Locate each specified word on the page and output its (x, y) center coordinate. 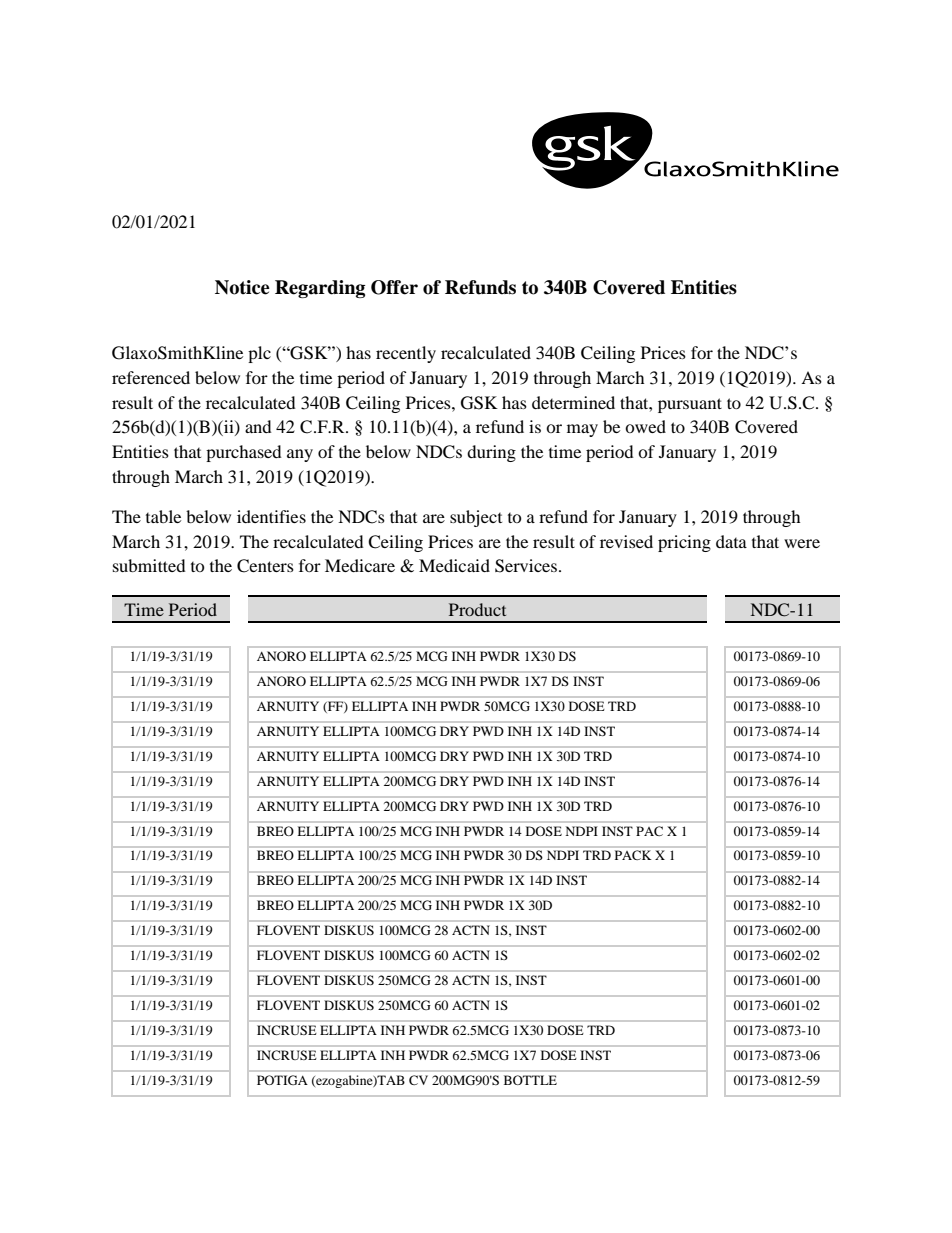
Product (477, 609)
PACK (633, 855)
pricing (684, 543)
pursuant (690, 405)
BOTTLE (530, 1080)
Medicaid (454, 565)
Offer (394, 287)
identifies (271, 516)
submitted (149, 565)
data (731, 541)
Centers (265, 566)
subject (476, 518)
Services (526, 566)
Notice (242, 287)
